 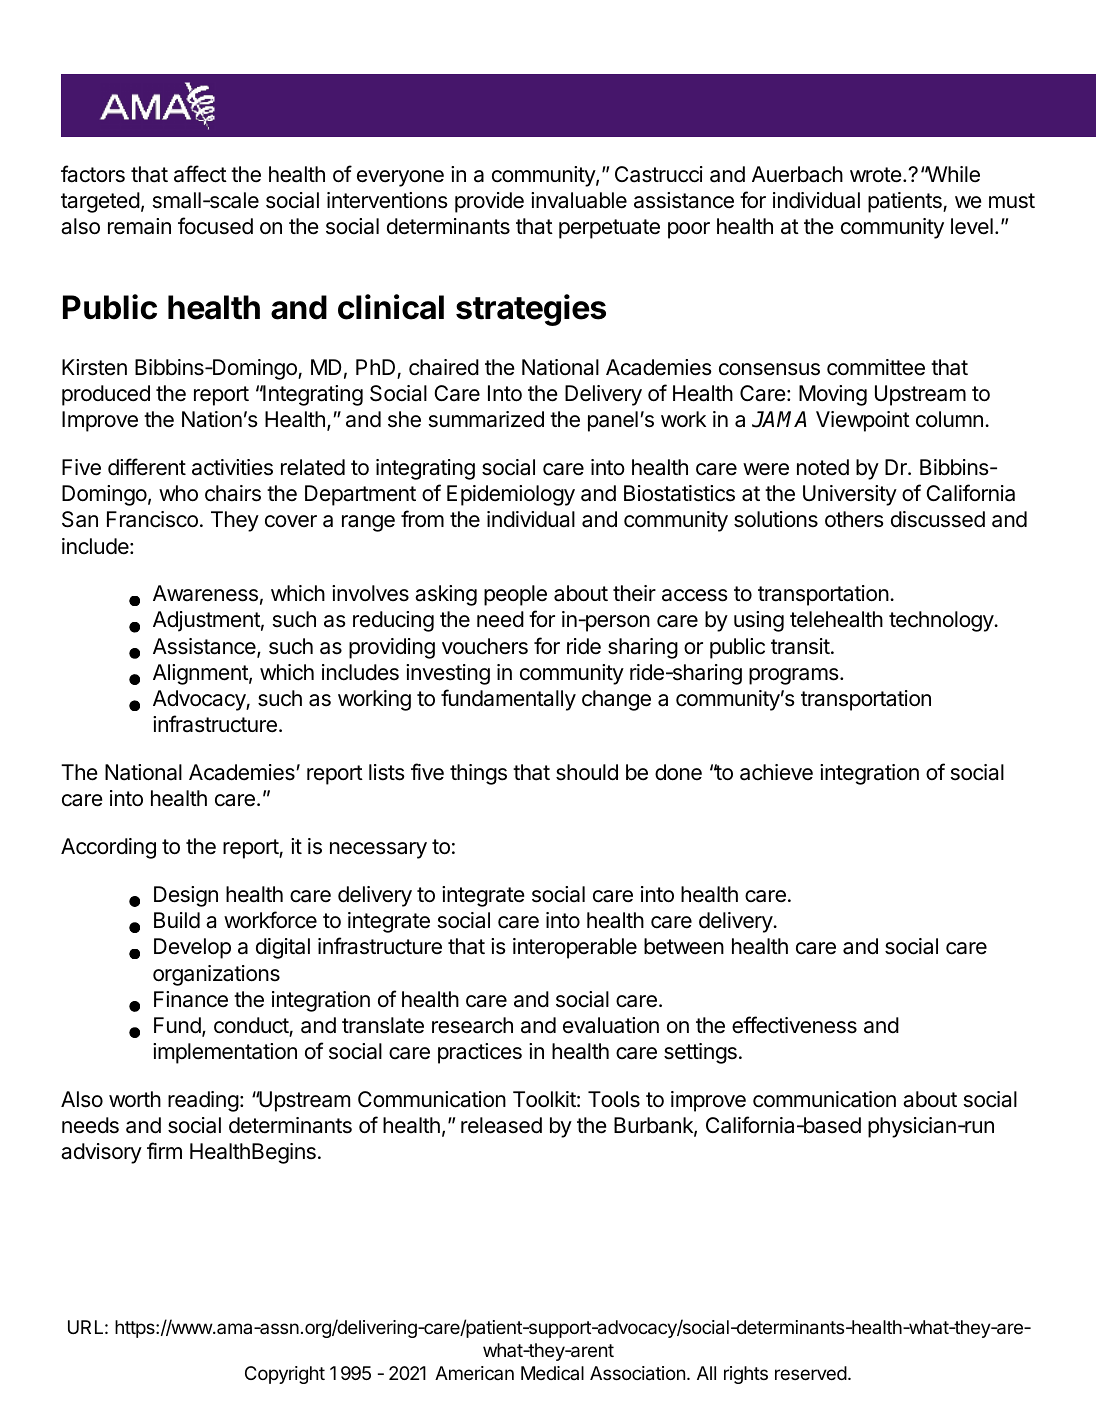 I want to click on reserved, so click(x=811, y=1373).
